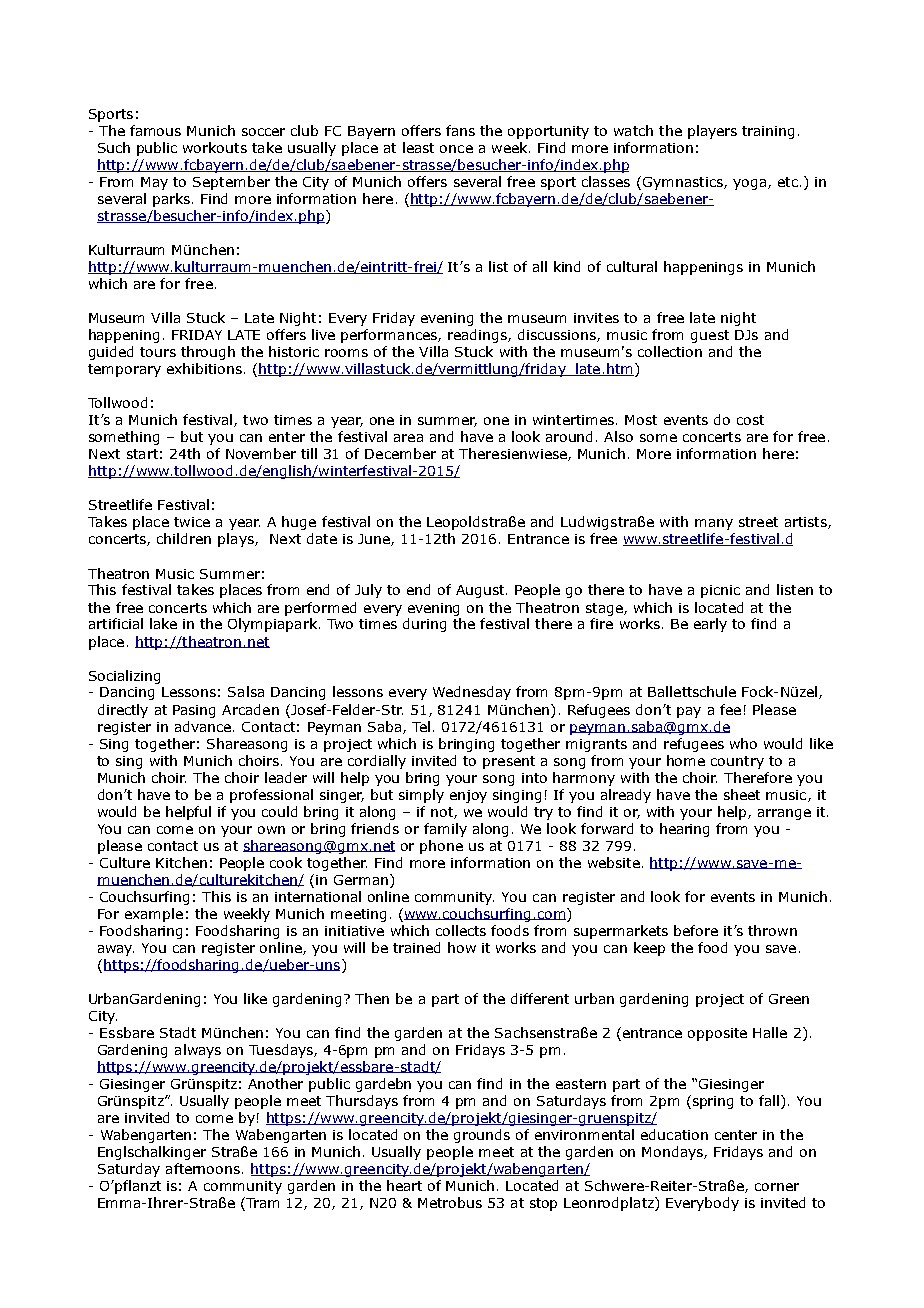 The width and height of the screenshot is (924, 1308). What do you see at coordinates (749, 184) in the screenshot?
I see `yoga` at bounding box center [749, 184].
